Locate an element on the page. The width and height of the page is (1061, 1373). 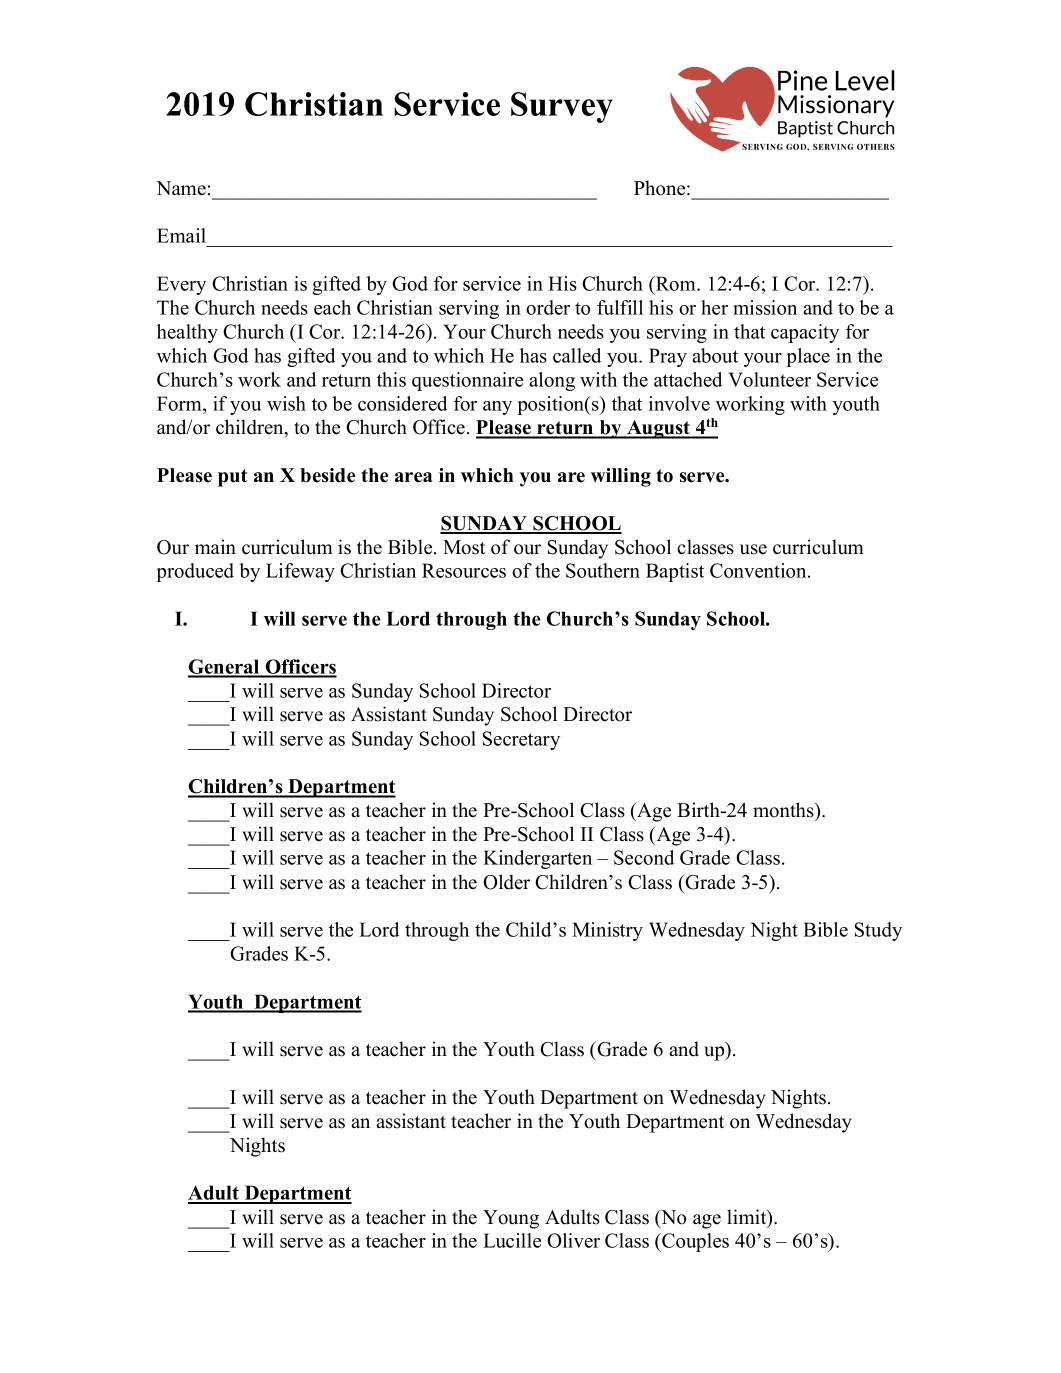
limit is located at coordinates (748, 1218).
